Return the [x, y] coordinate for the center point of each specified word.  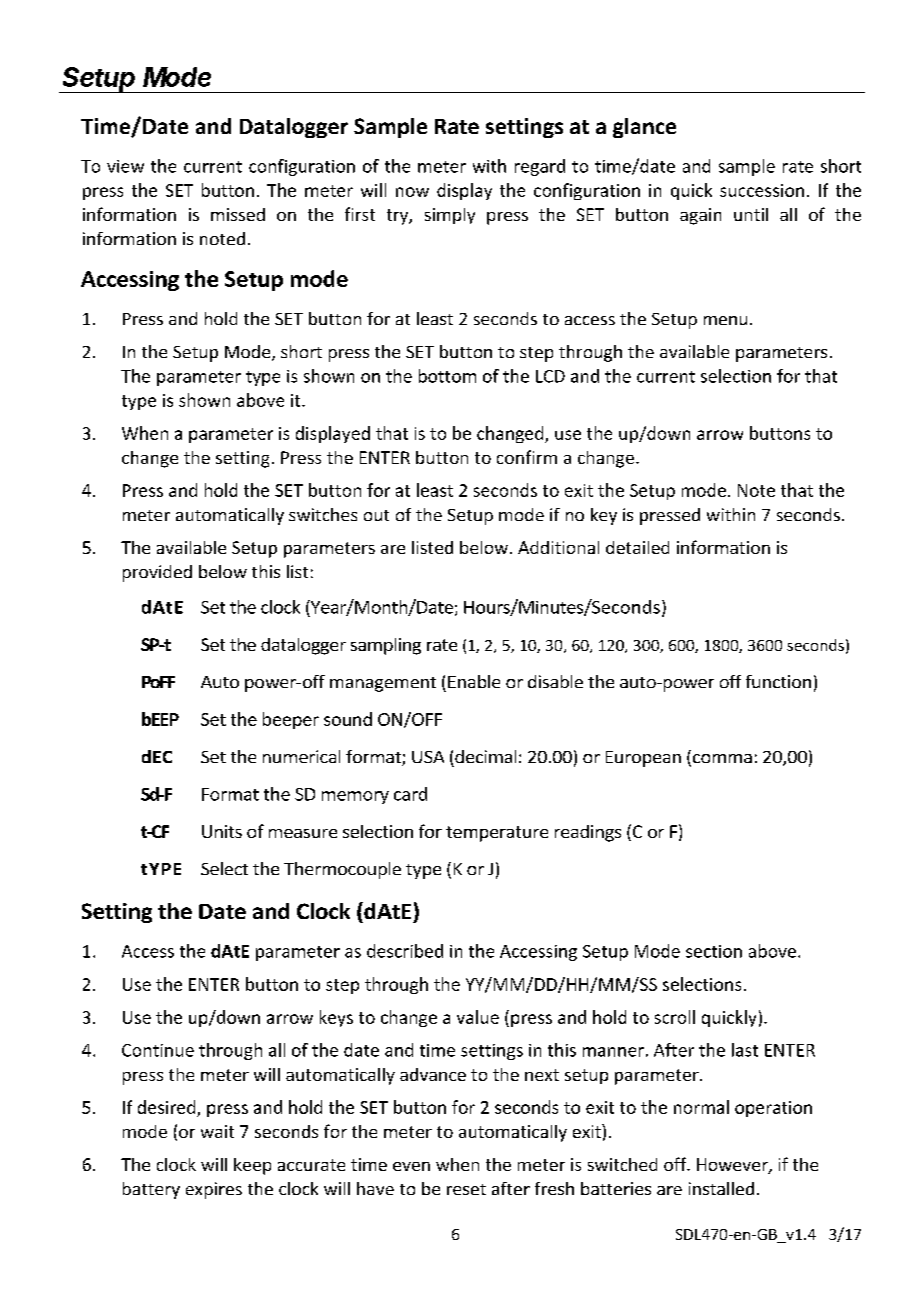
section [714, 951]
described [405, 951]
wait [217, 1131]
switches [323, 514]
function [778, 681]
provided [157, 573]
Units [222, 831]
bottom [447, 376]
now [412, 192]
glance [644, 128]
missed [238, 214]
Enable [474, 681]
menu [725, 320]
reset [466, 1189]
